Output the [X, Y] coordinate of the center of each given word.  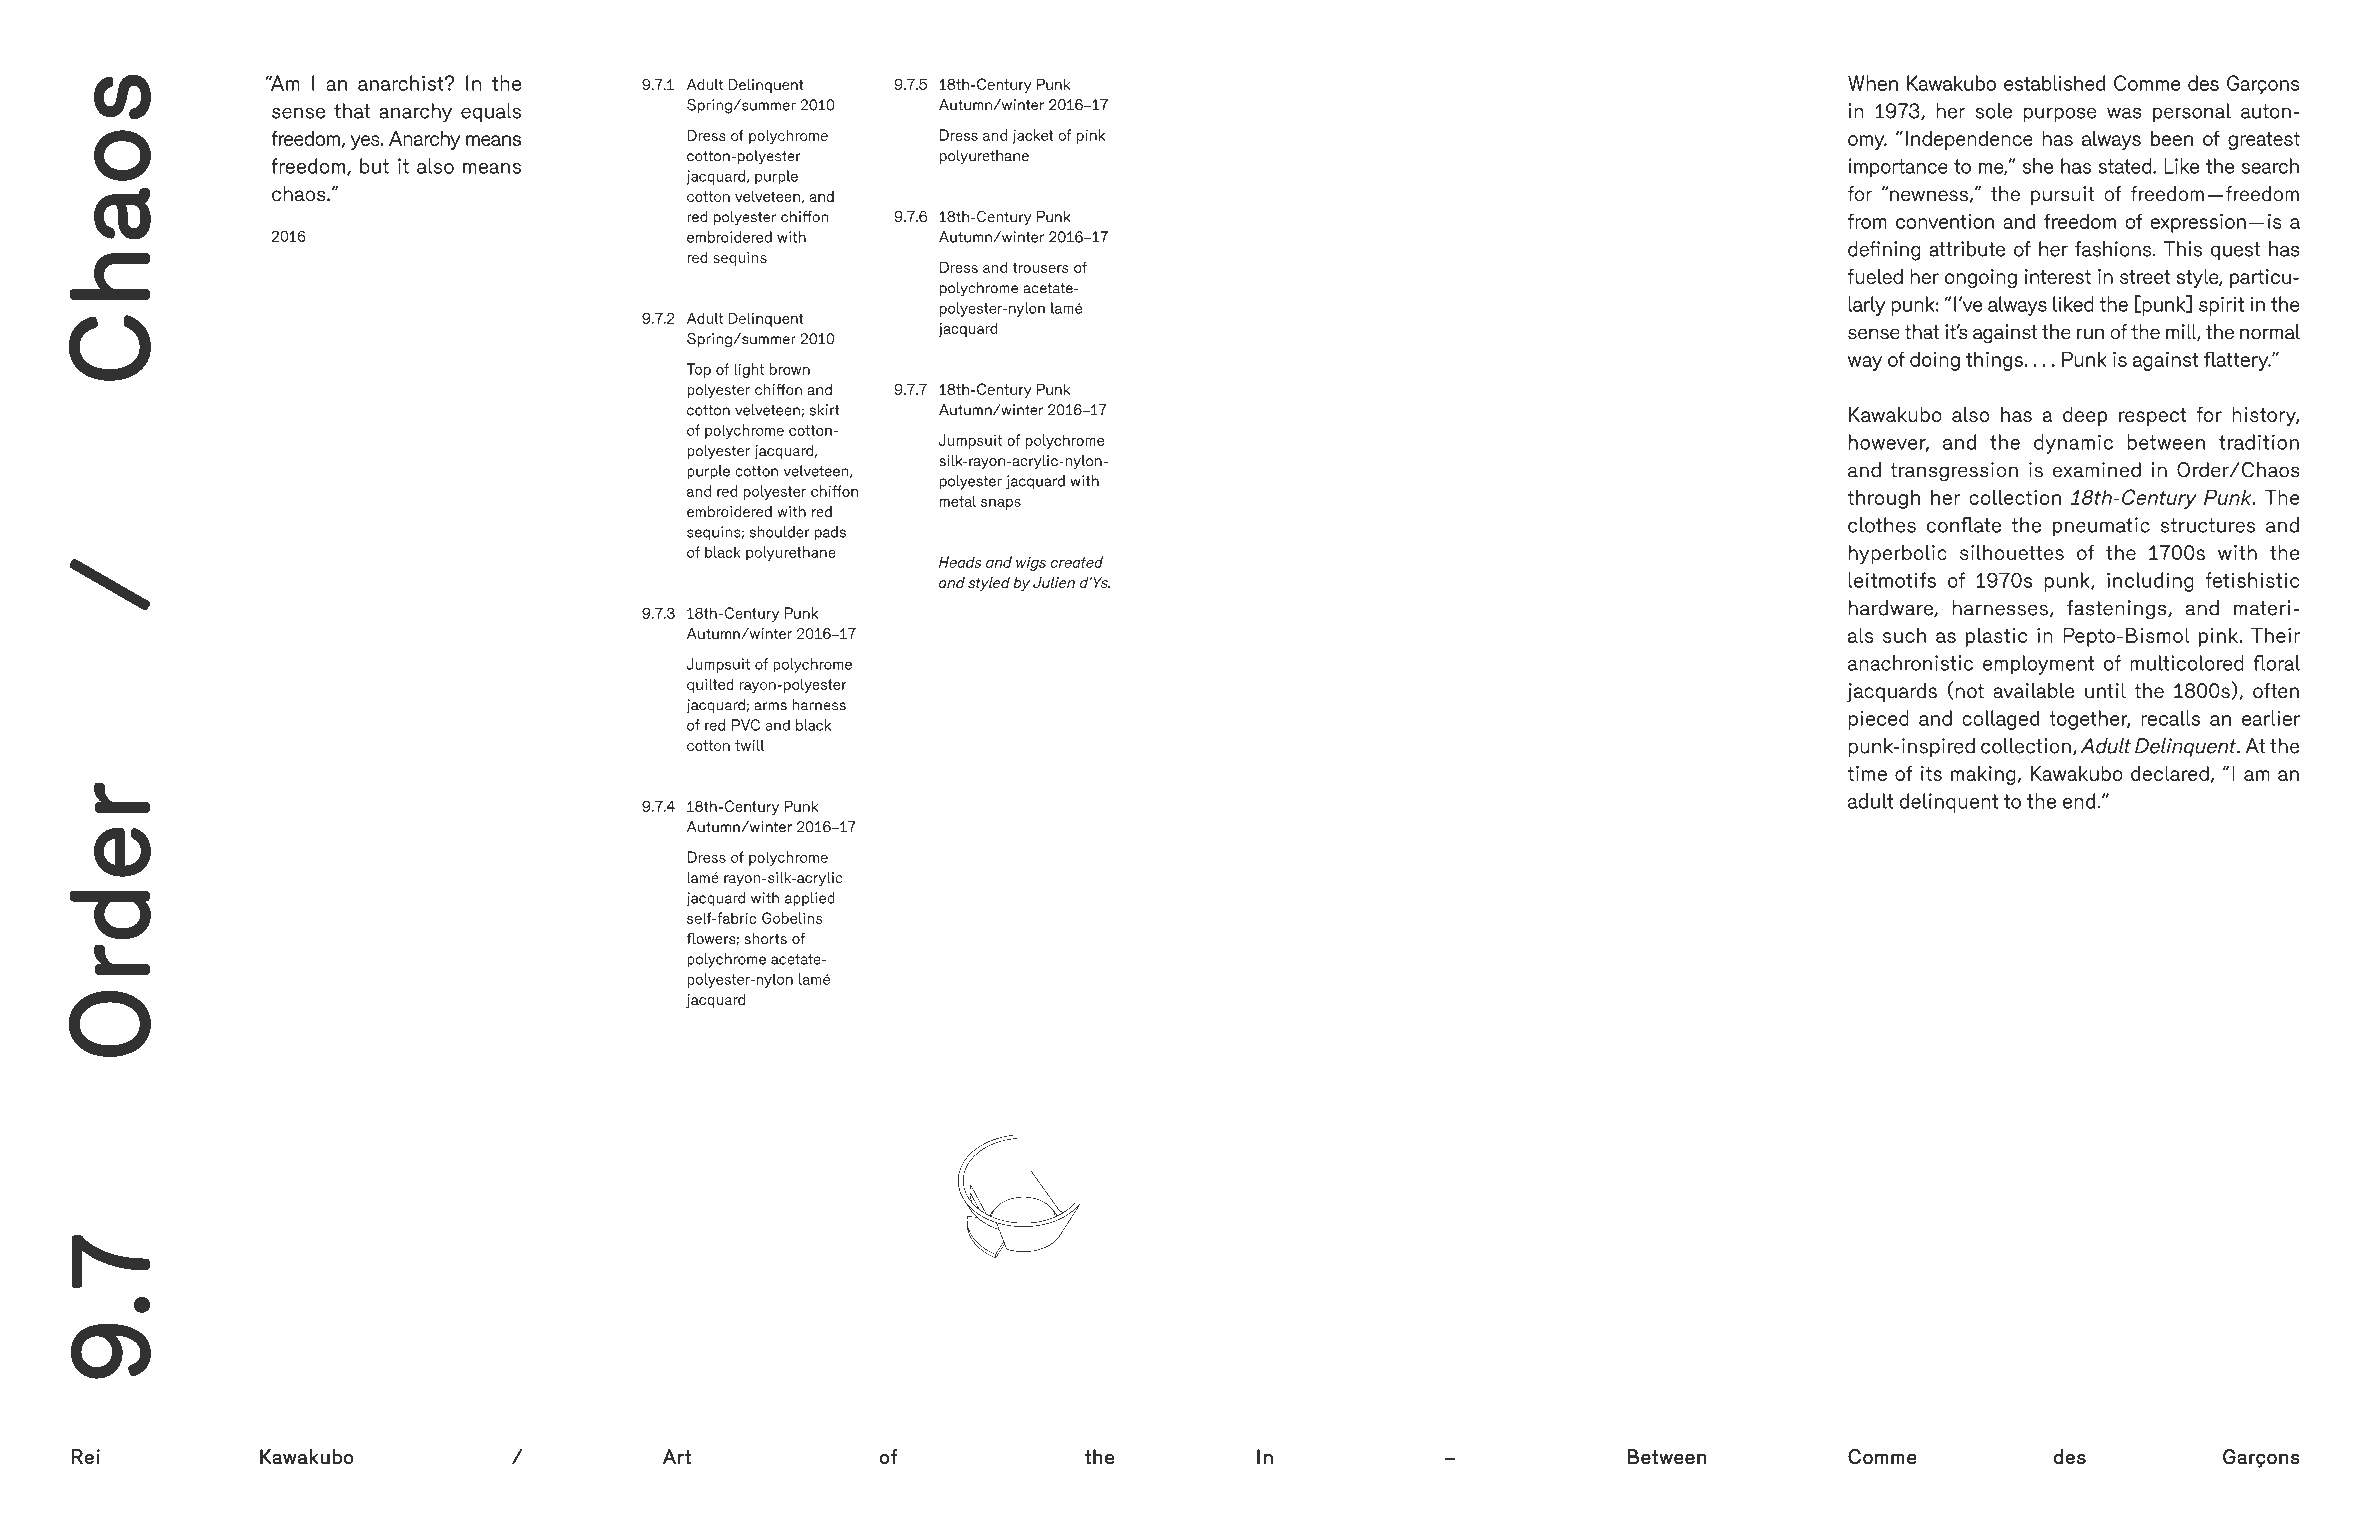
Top [698, 370]
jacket [1033, 136]
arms [770, 706]
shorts [765, 939]
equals [491, 113]
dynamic [2073, 444]
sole [1993, 111]
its [1931, 773]
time [1867, 773]
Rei [85, 1457]
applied [810, 899]
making [1983, 775]
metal [958, 501]
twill [749, 745]
